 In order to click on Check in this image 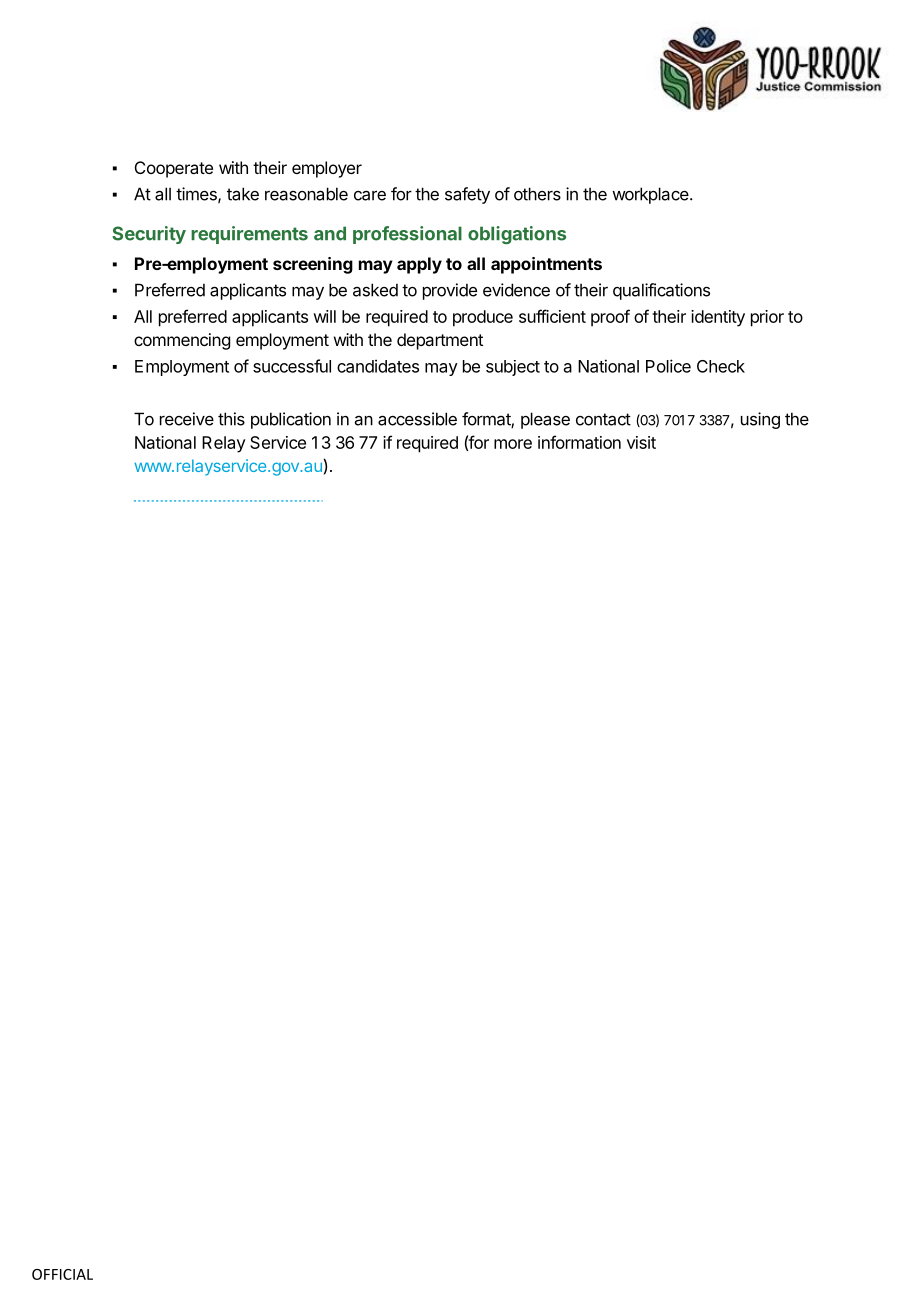, I will do `click(721, 366)`.
